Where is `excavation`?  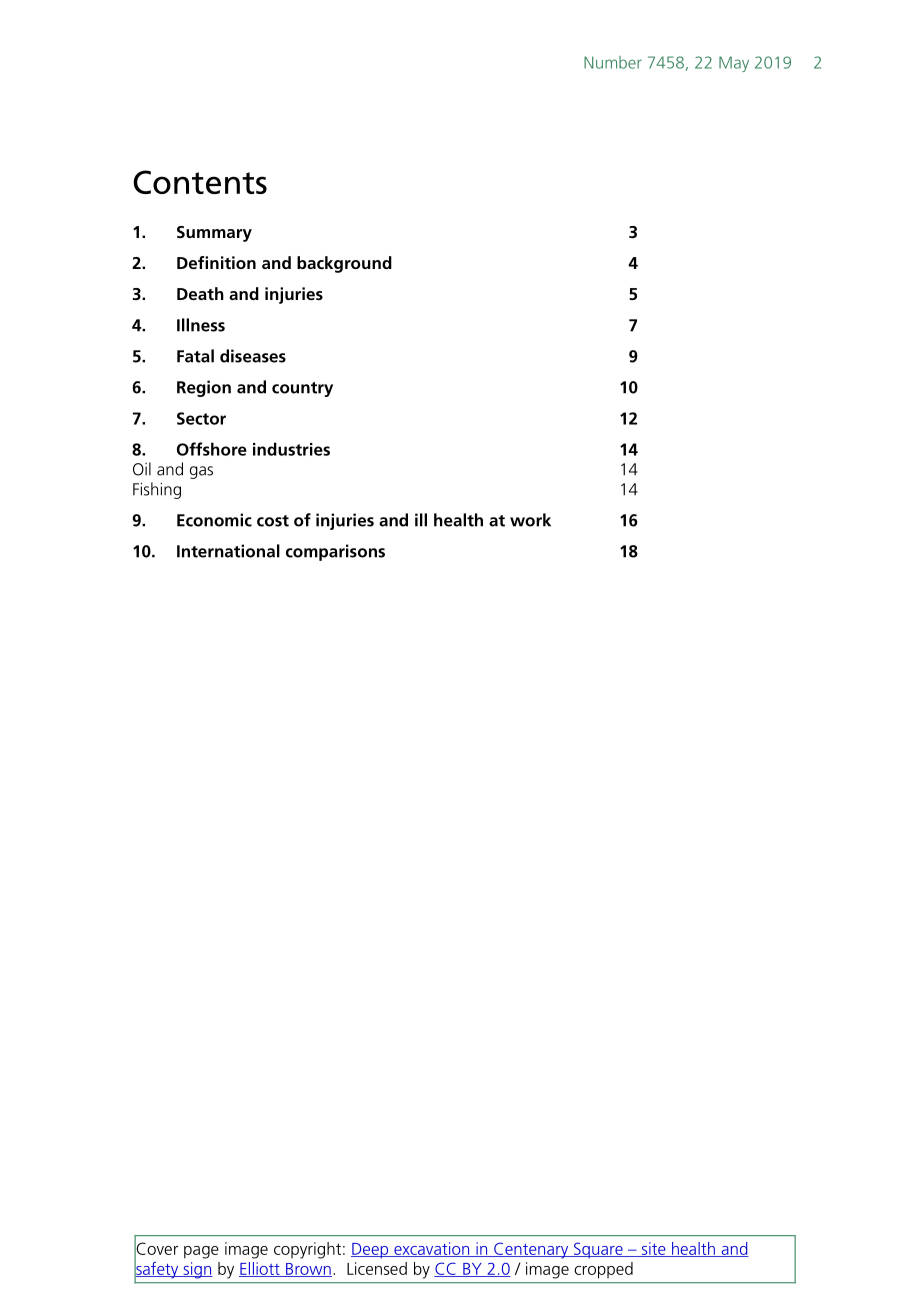 excavation is located at coordinates (432, 1249).
